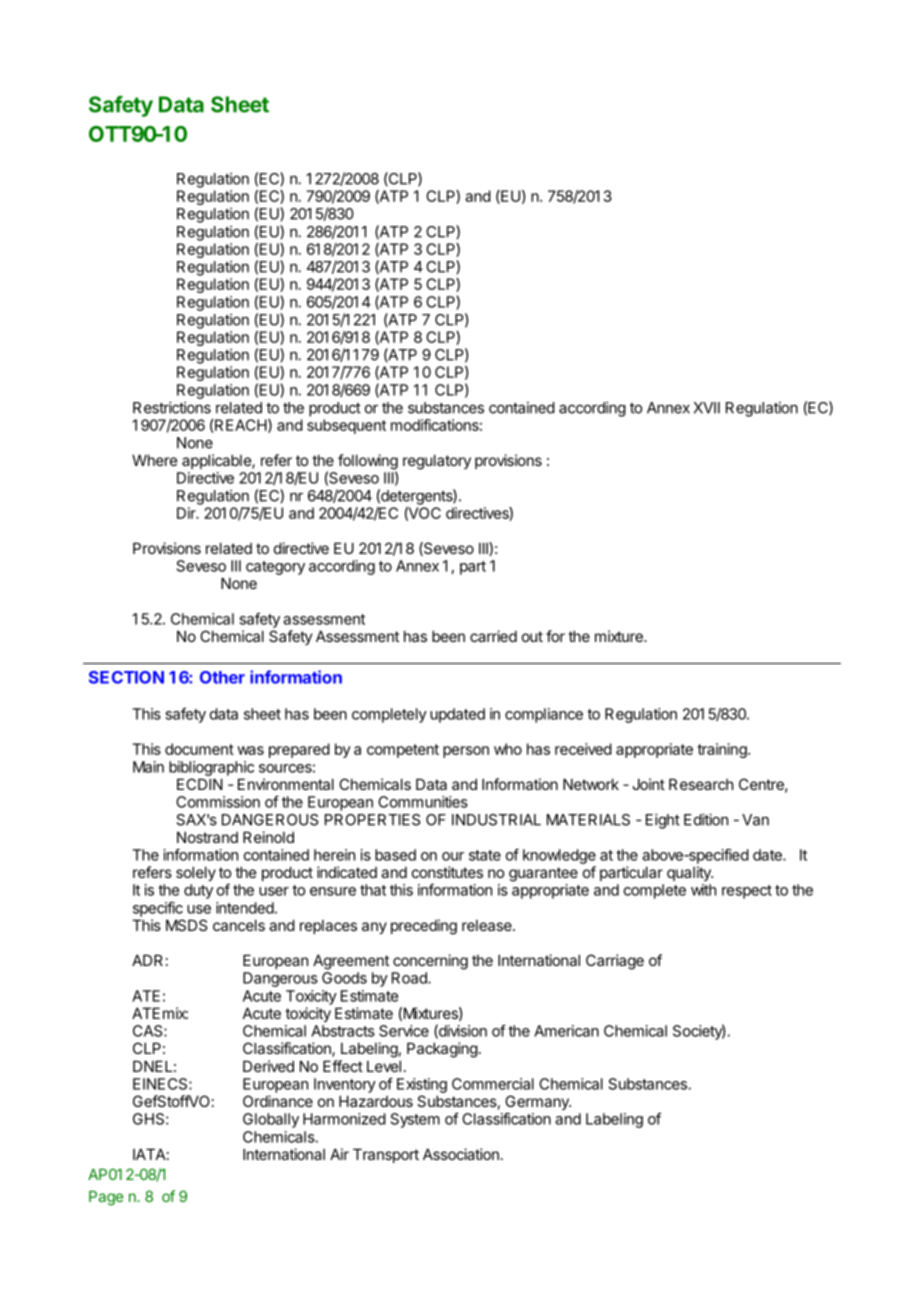 The width and height of the image is (924, 1308). What do you see at coordinates (106, 1198) in the image?
I see `Page` at bounding box center [106, 1198].
